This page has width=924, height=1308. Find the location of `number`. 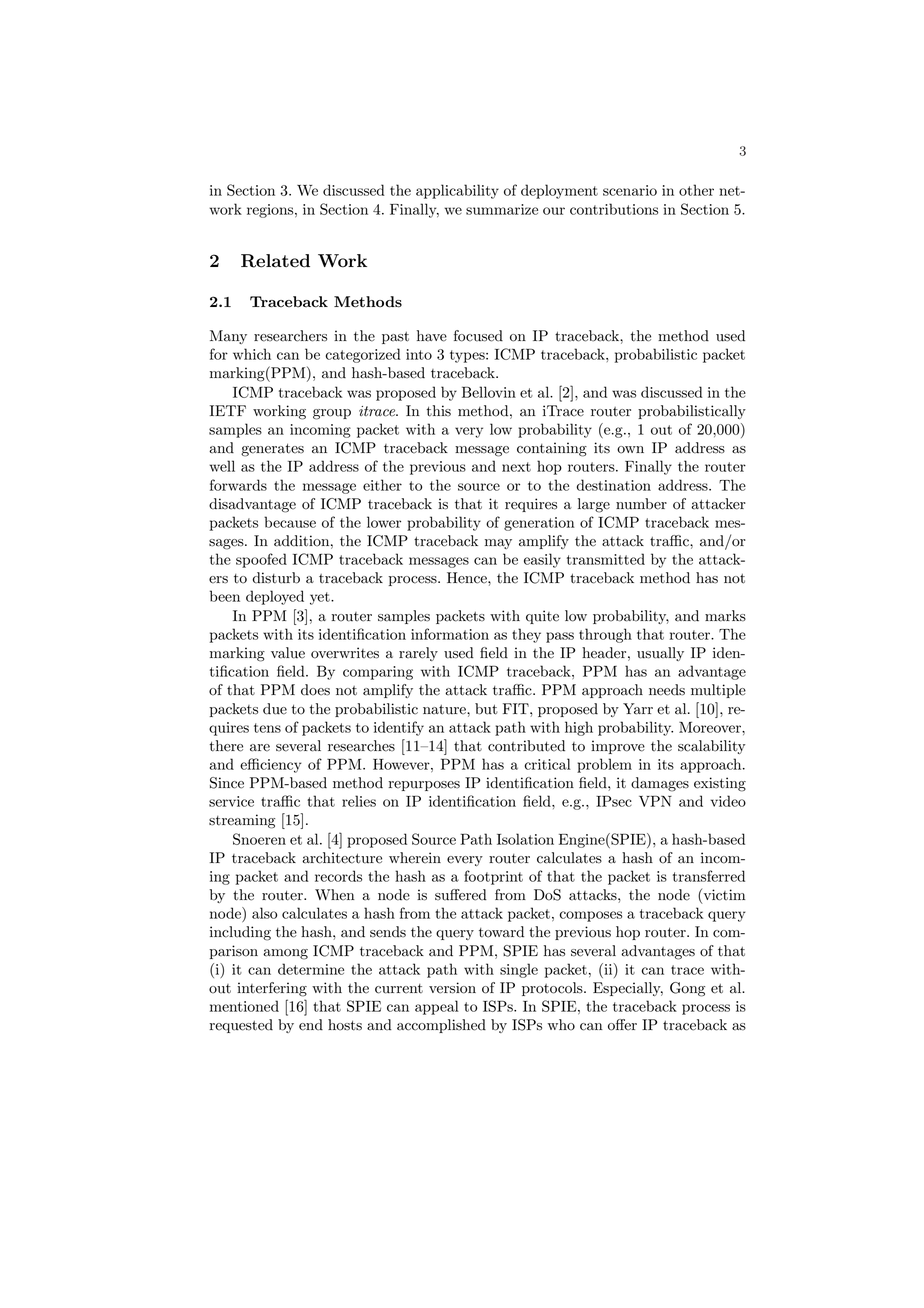

number is located at coordinates (641, 504).
